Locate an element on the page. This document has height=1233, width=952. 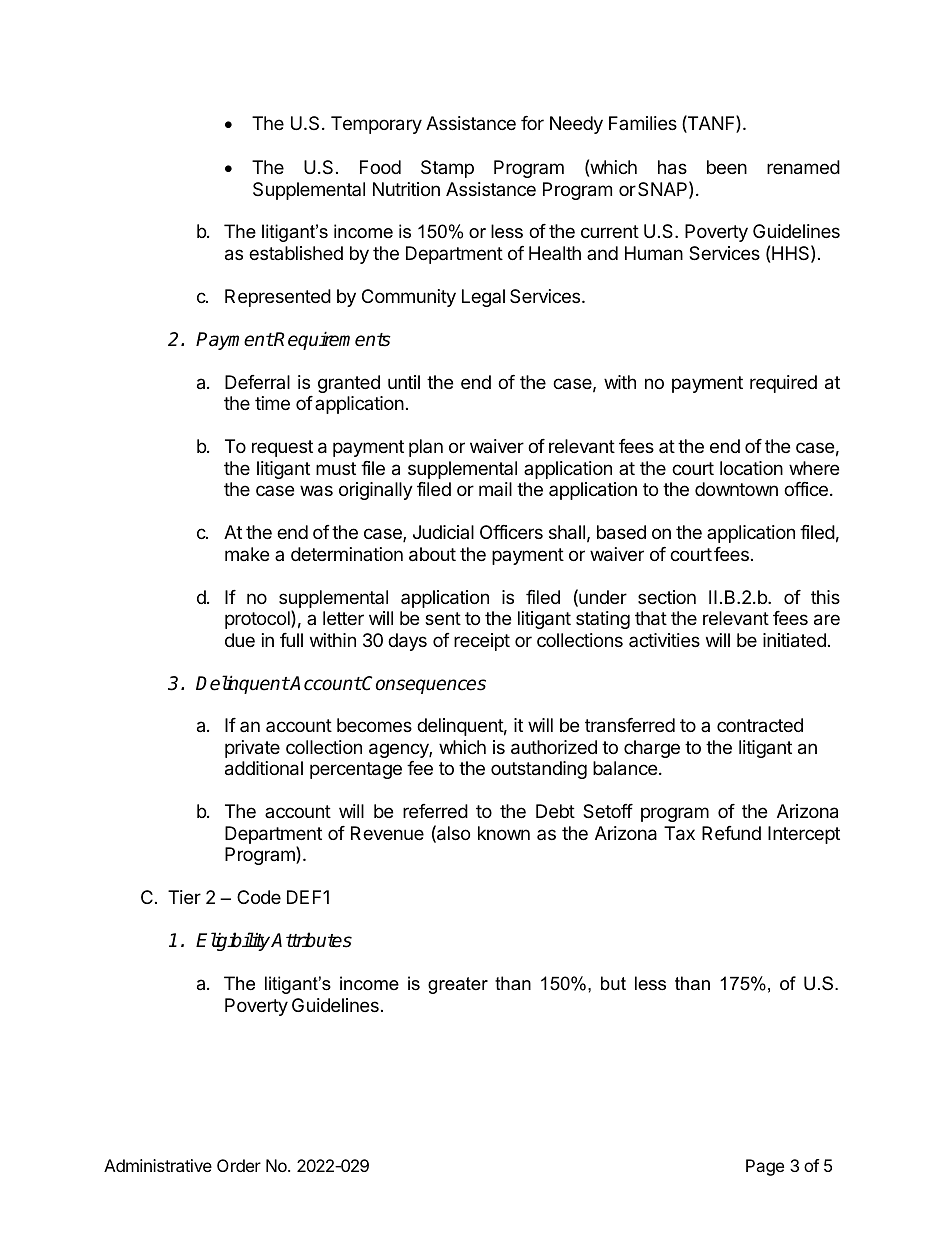
outstanding is located at coordinates (539, 770).
